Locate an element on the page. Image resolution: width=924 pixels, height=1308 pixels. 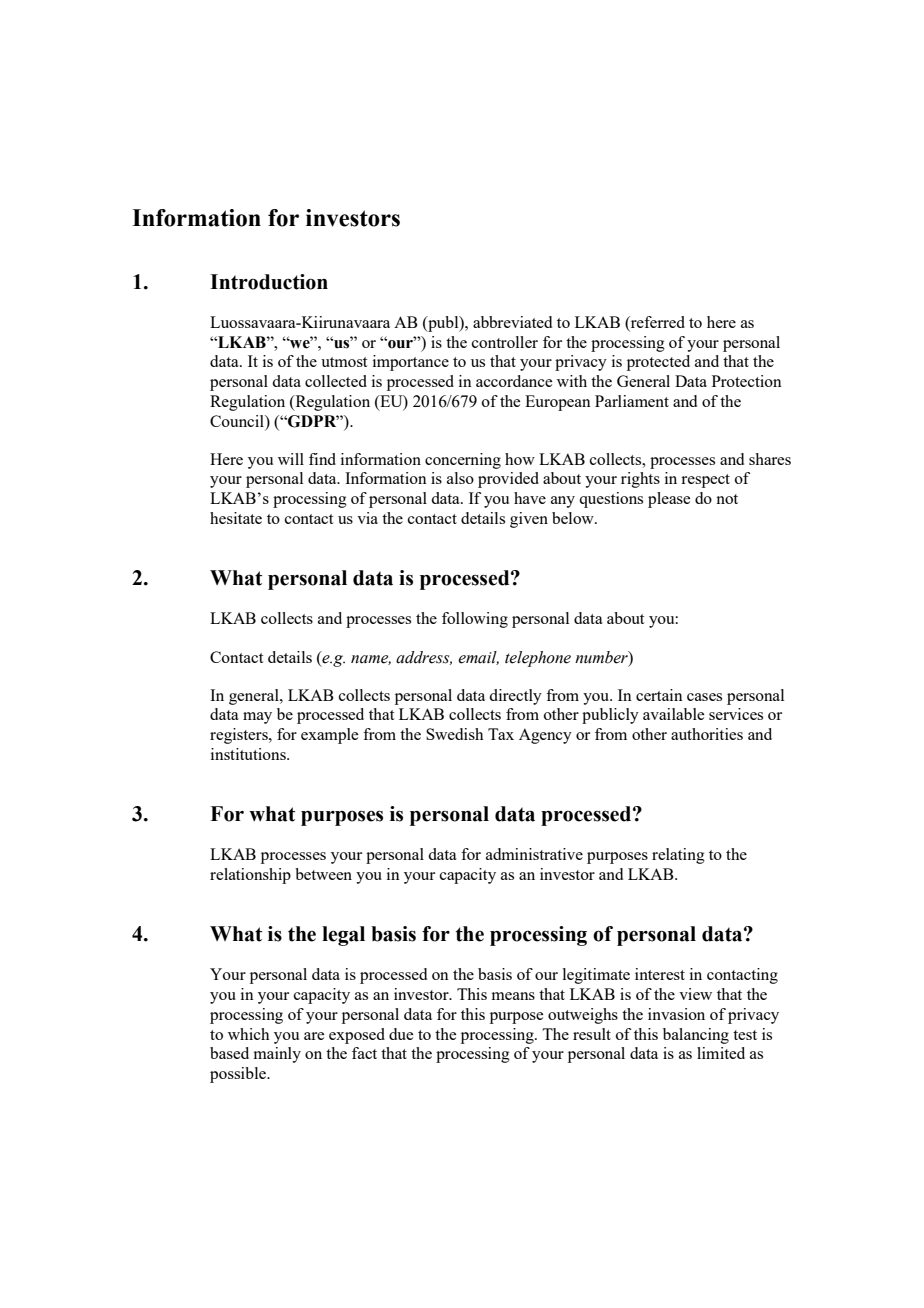
relating is located at coordinates (678, 856).
